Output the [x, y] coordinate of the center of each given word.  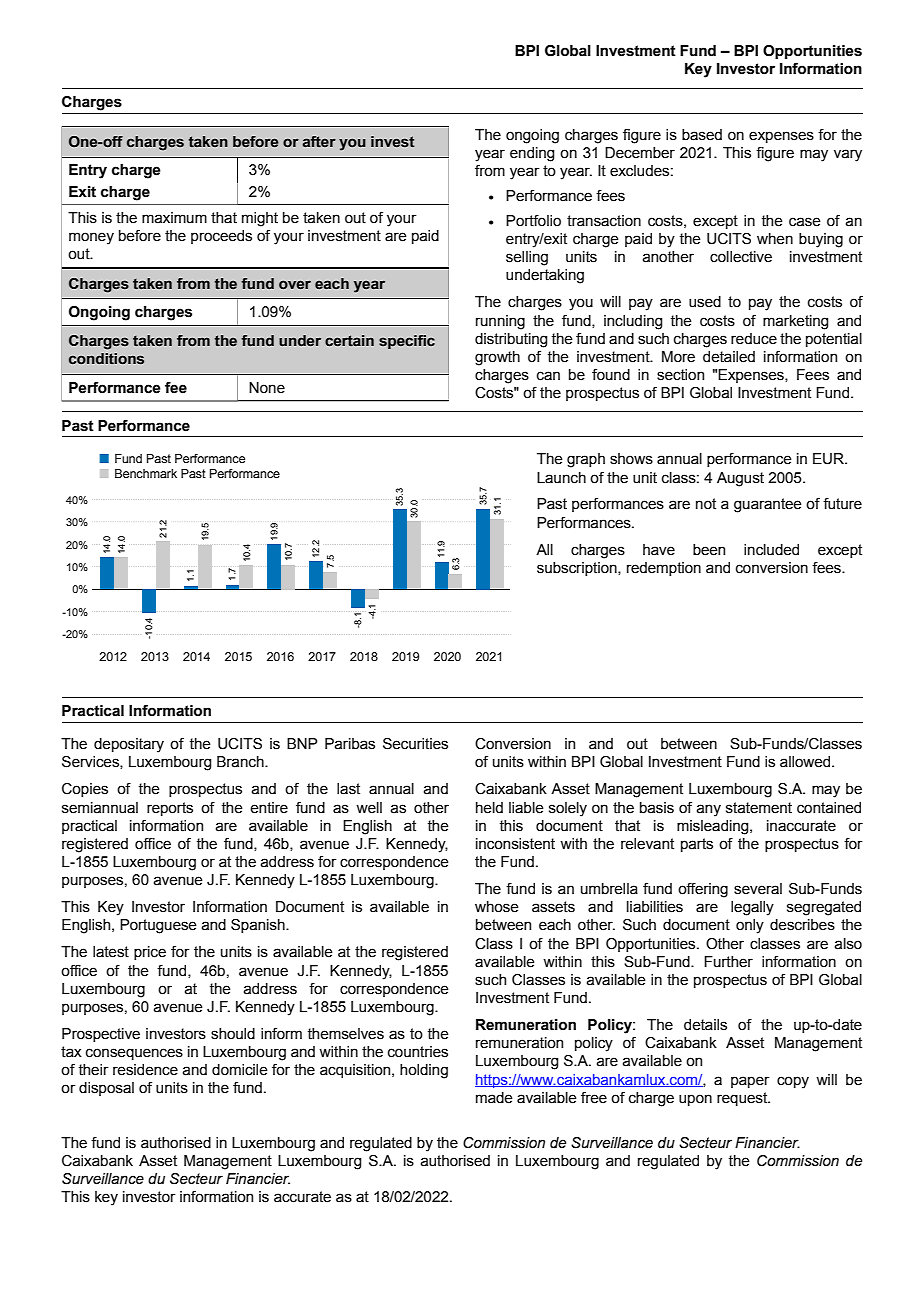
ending [532, 154]
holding [424, 1071]
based [702, 135]
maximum [174, 218]
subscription [578, 569]
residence [145, 1070]
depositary [129, 745]
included [771, 550]
